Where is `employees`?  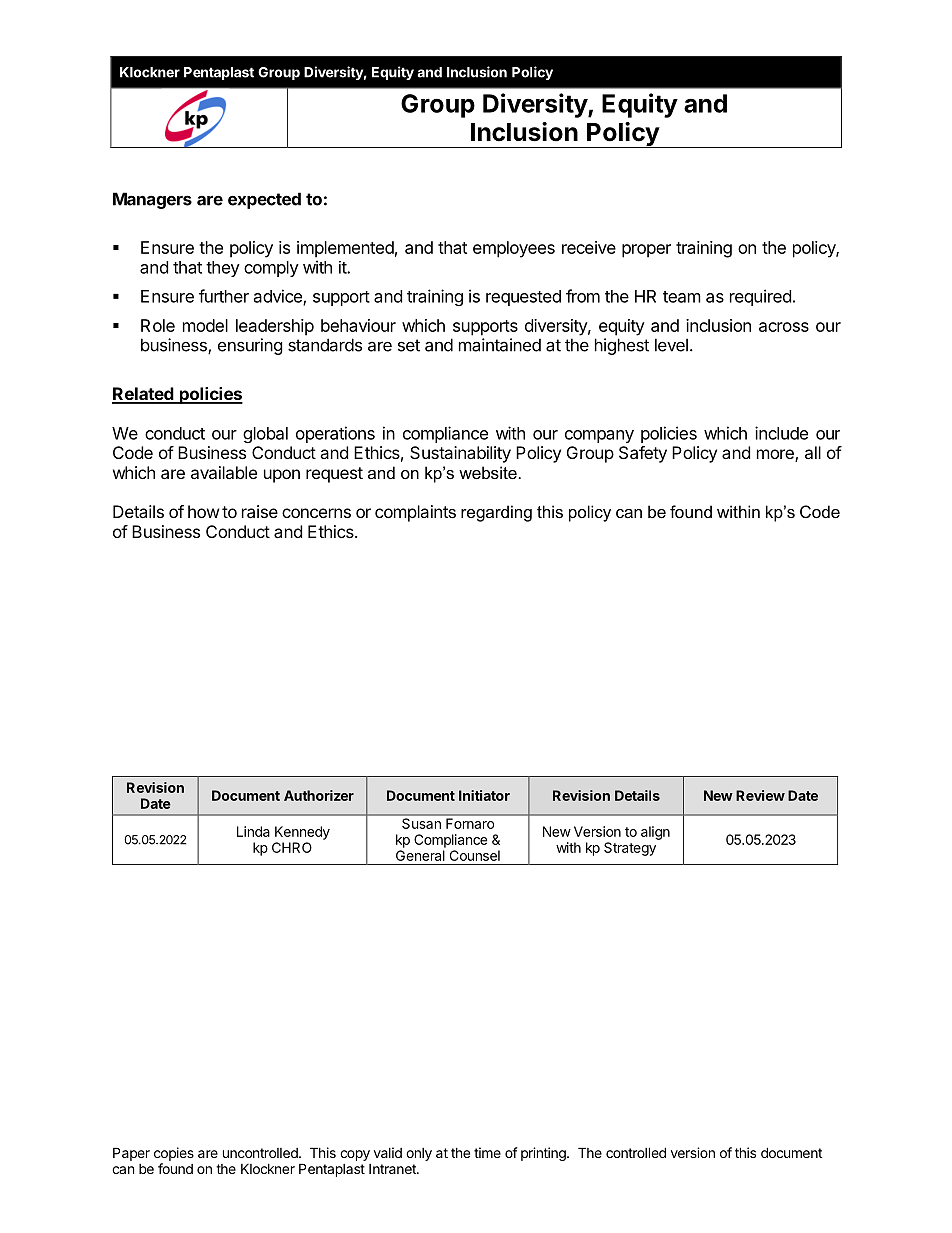 employees is located at coordinates (514, 249).
